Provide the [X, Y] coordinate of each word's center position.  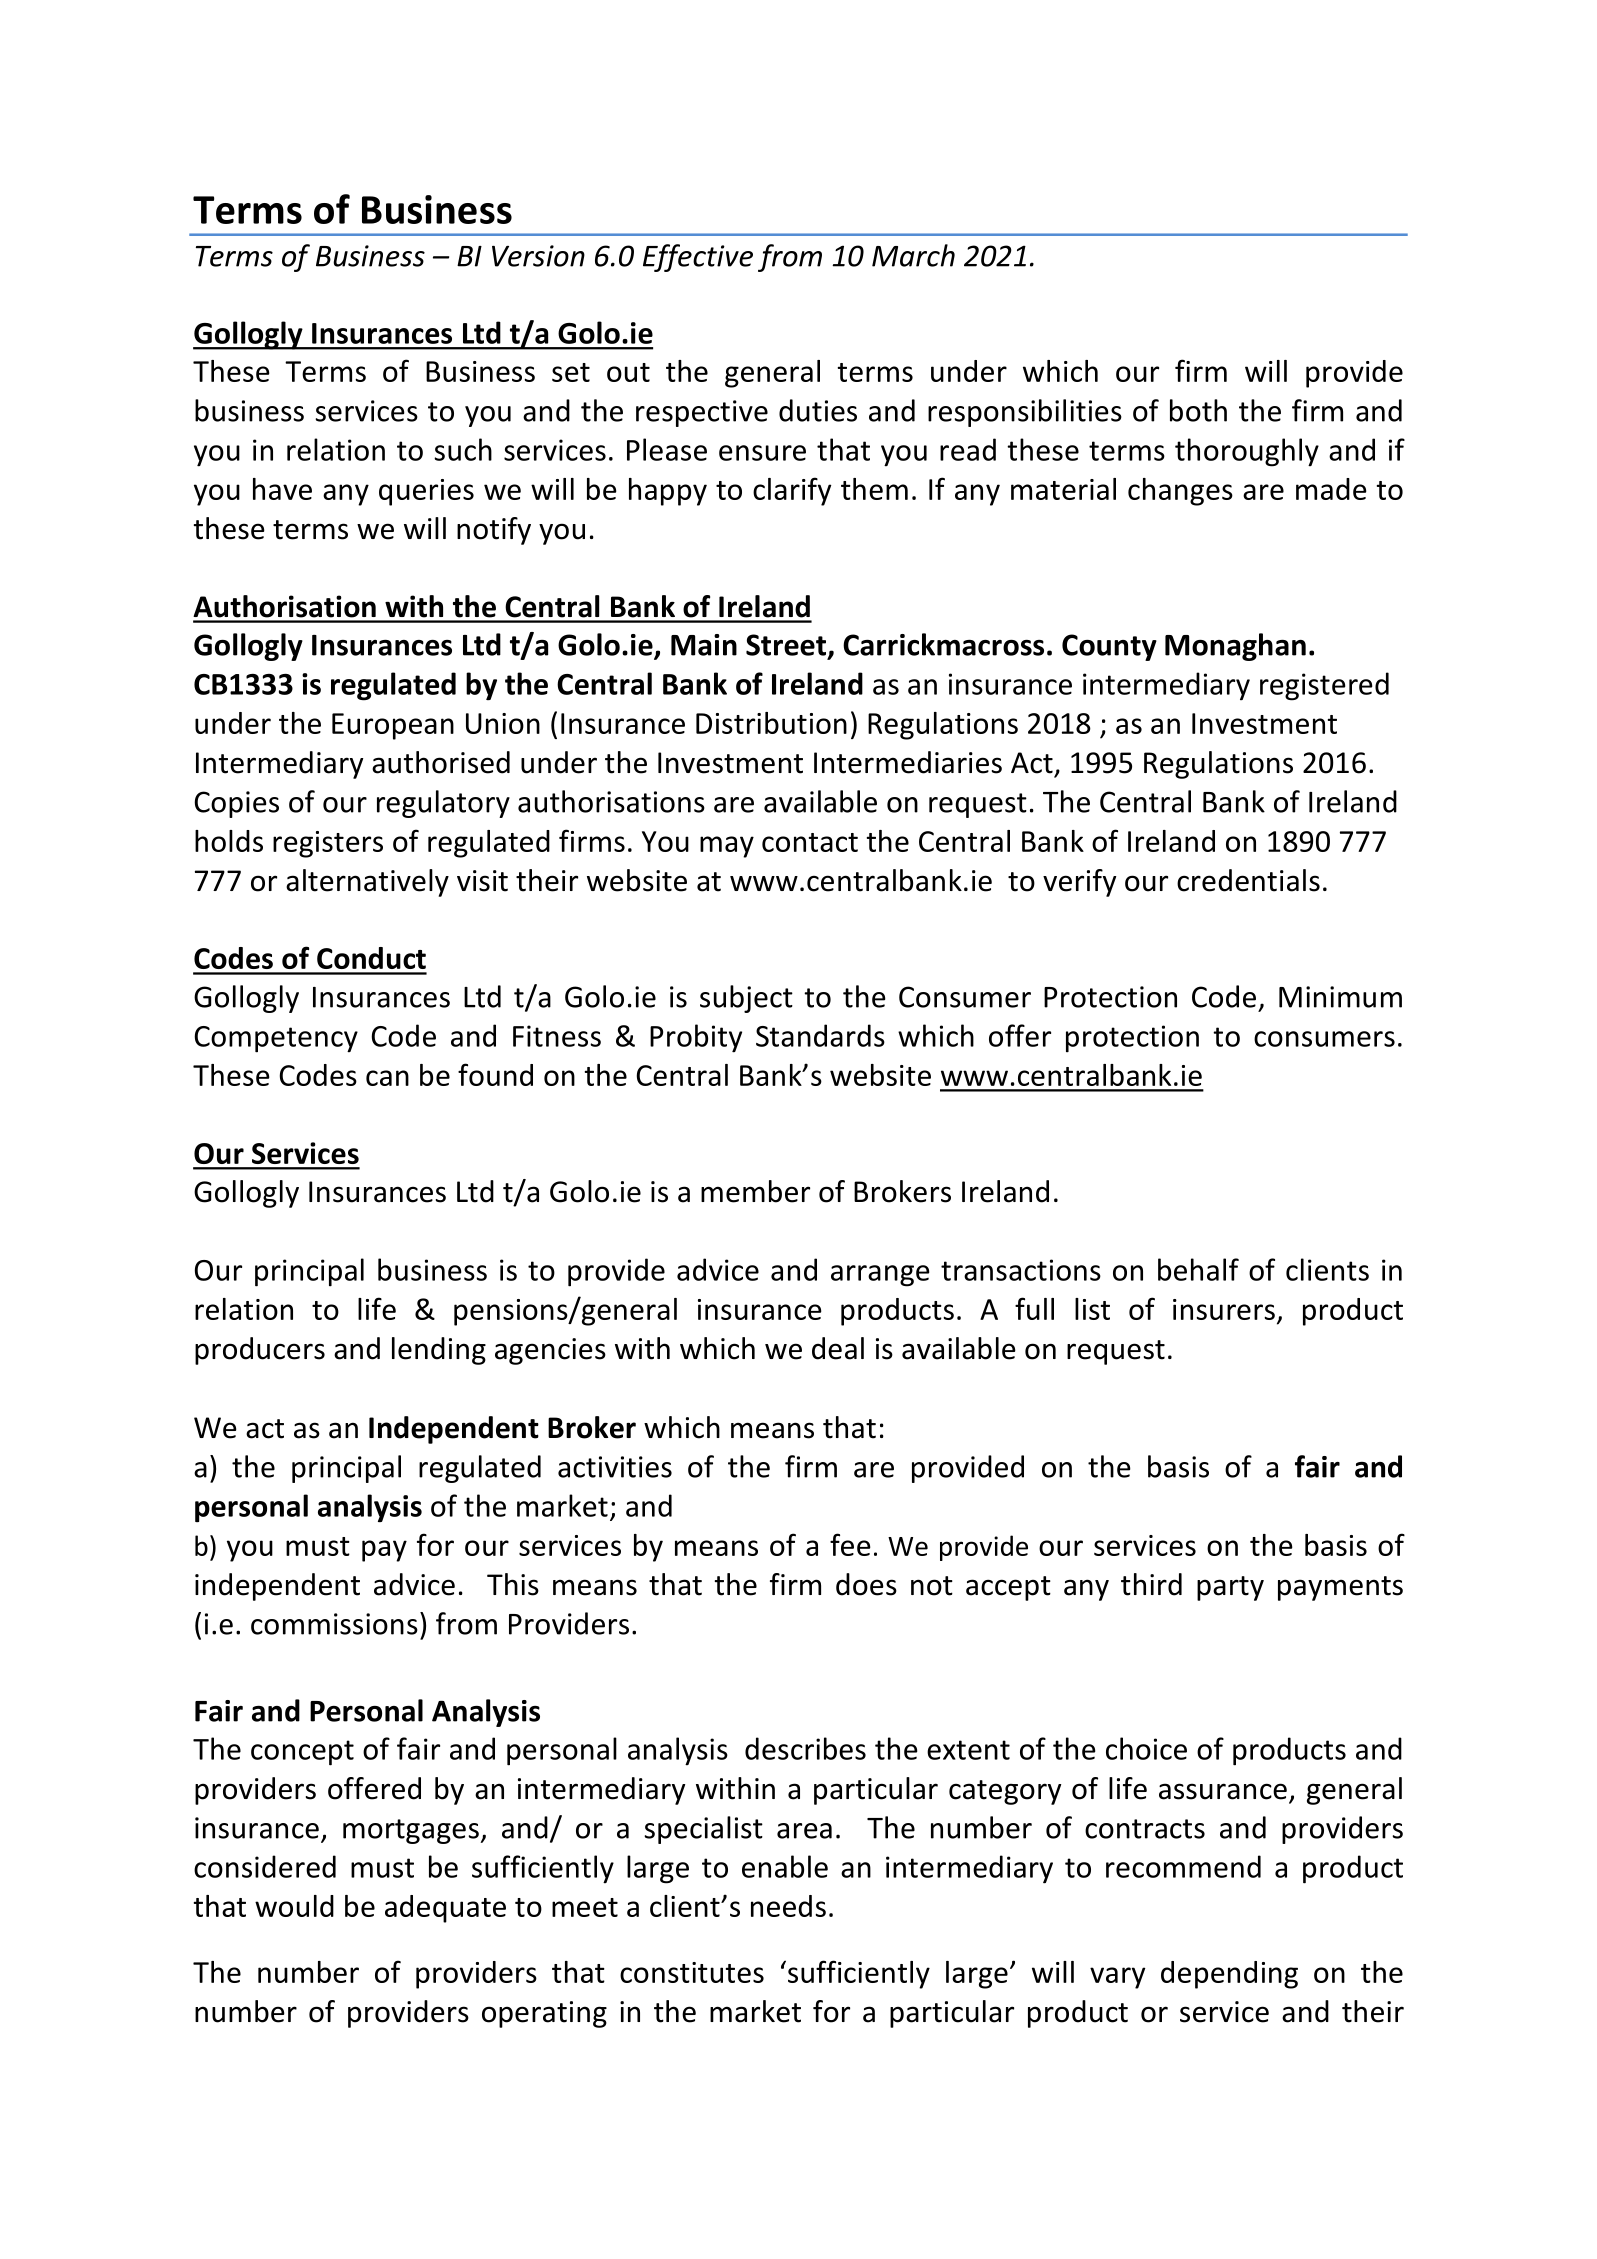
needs [788, 1906]
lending [439, 1351]
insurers [1224, 1309]
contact [810, 842]
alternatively [367, 883]
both [1198, 410]
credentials [1248, 880]
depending [1229, 1975]
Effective [698, 258]
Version [538, 256]
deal [838, 1348]
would [294, 1906]
